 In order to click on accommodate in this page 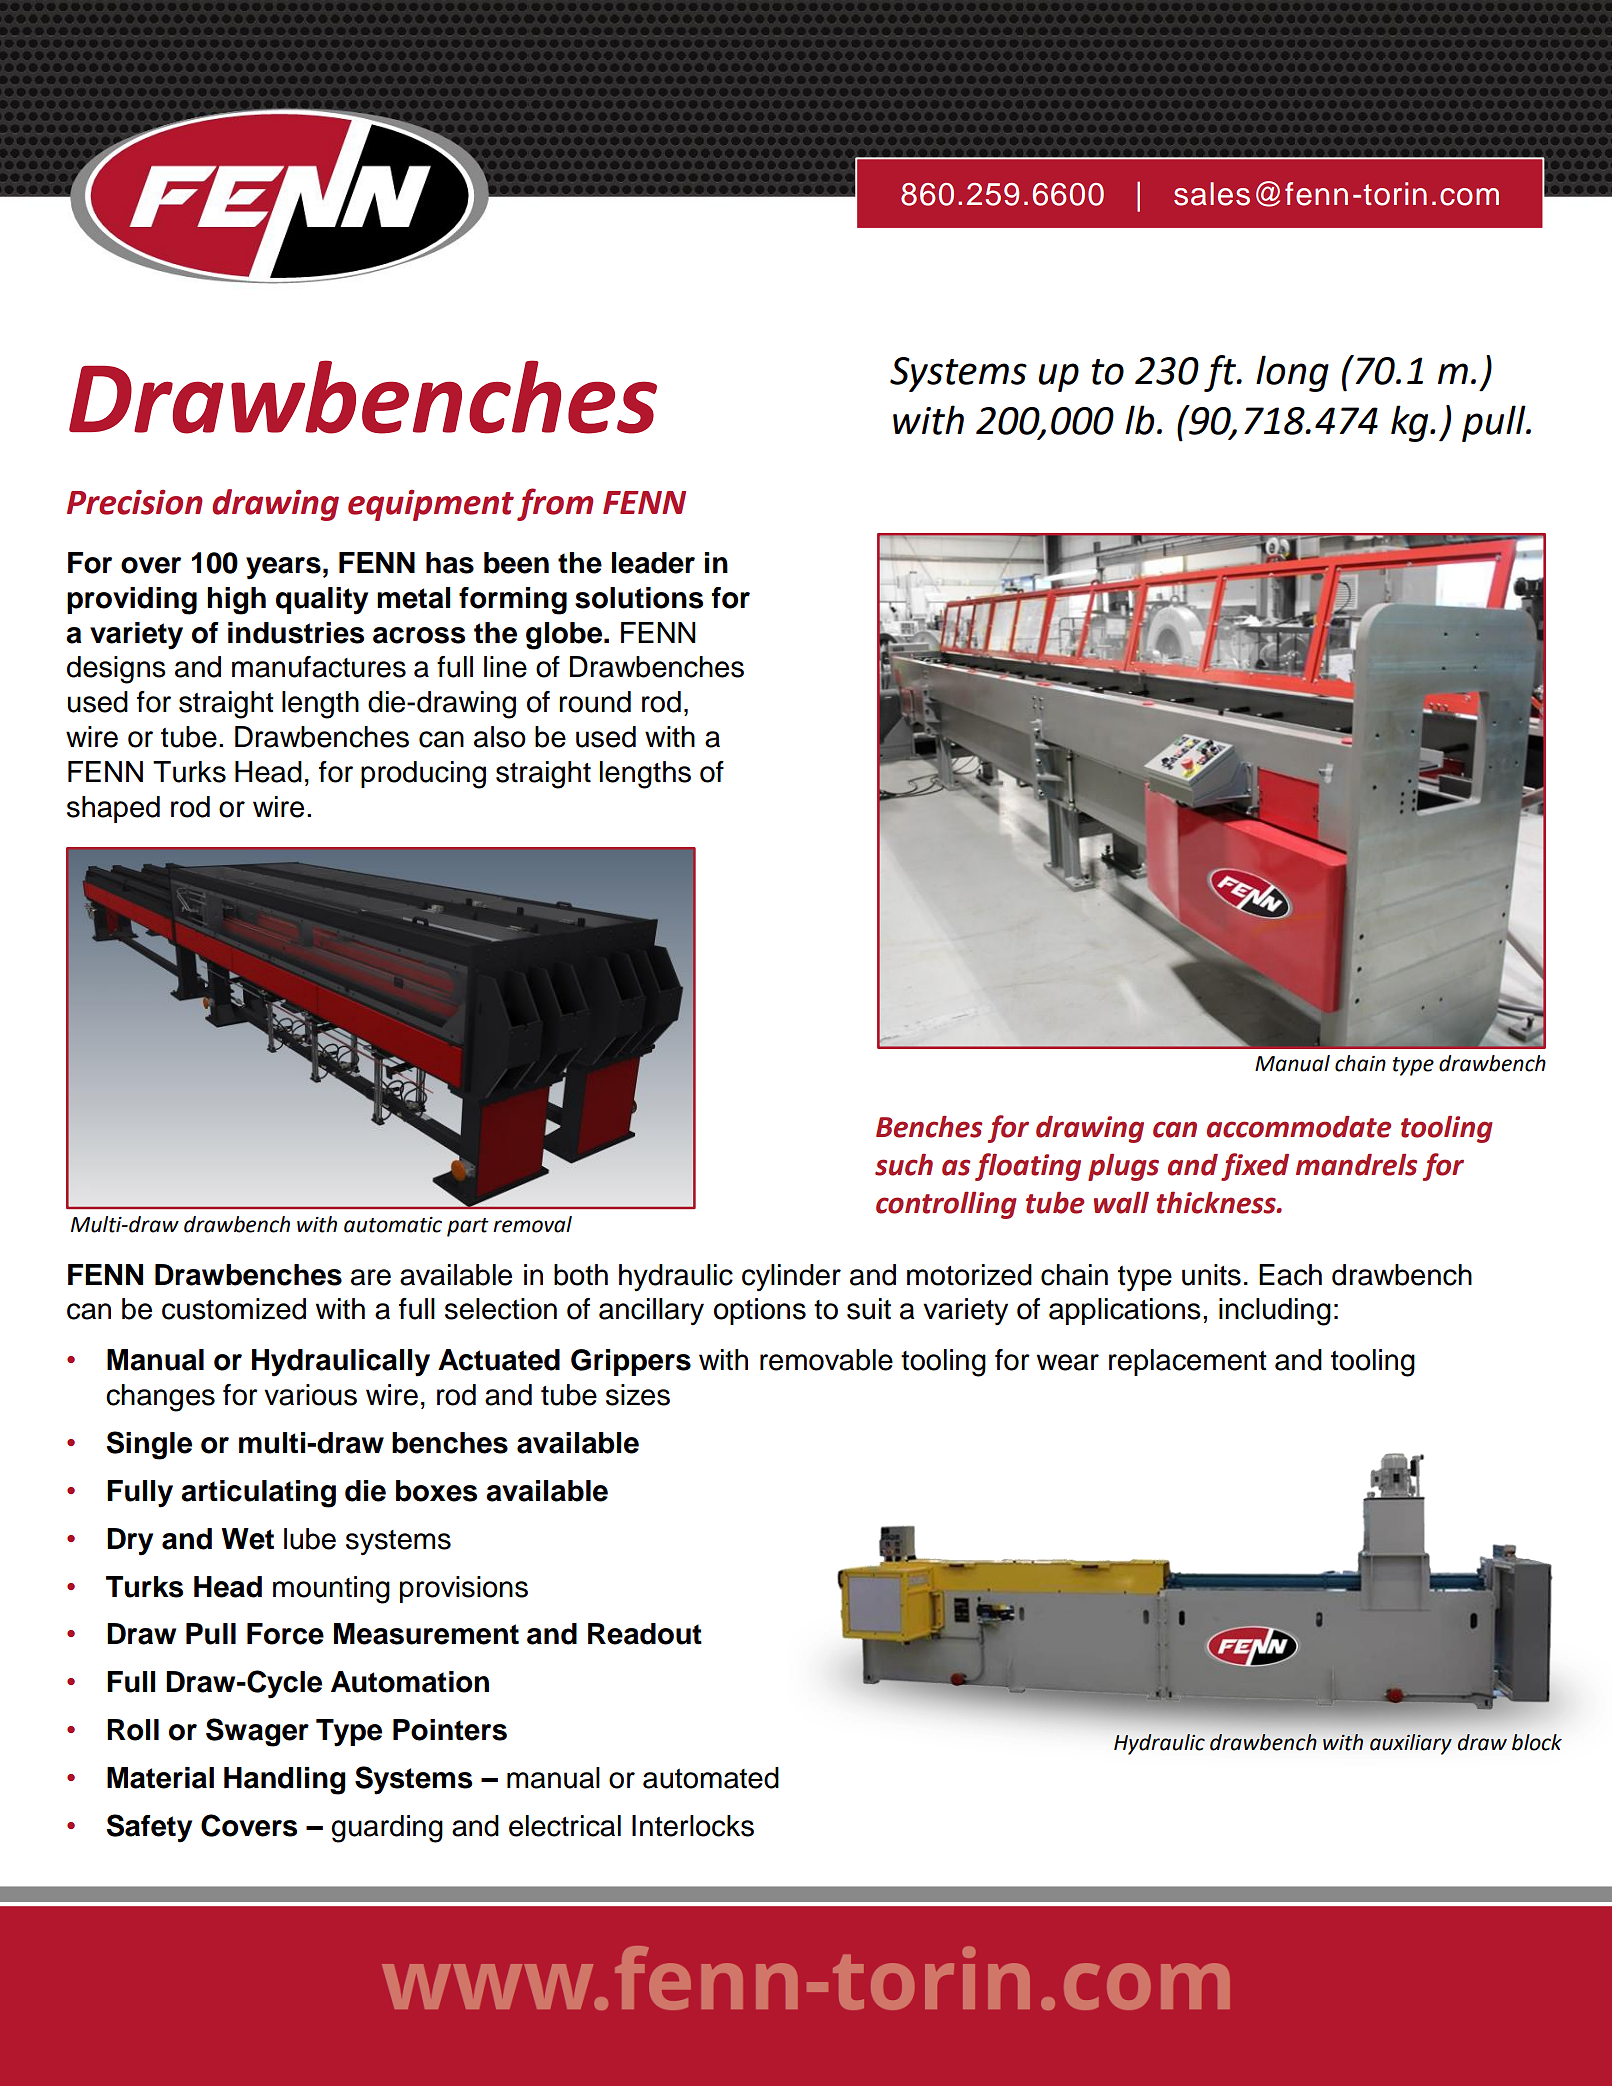, I will do `click(1299, 1127)`.
